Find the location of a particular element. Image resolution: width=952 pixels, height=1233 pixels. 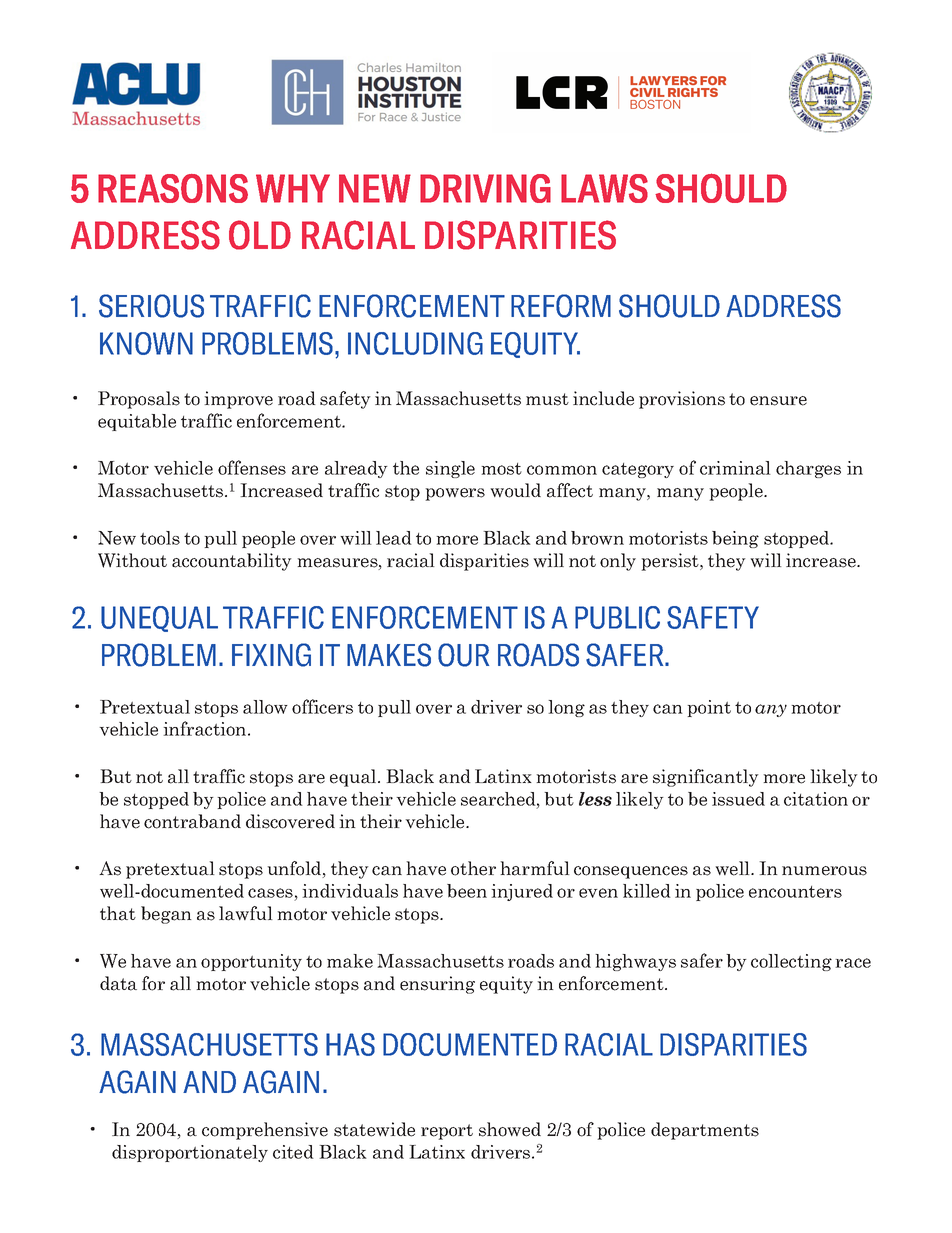

SHOULD is located at coordinates (669, 306).
